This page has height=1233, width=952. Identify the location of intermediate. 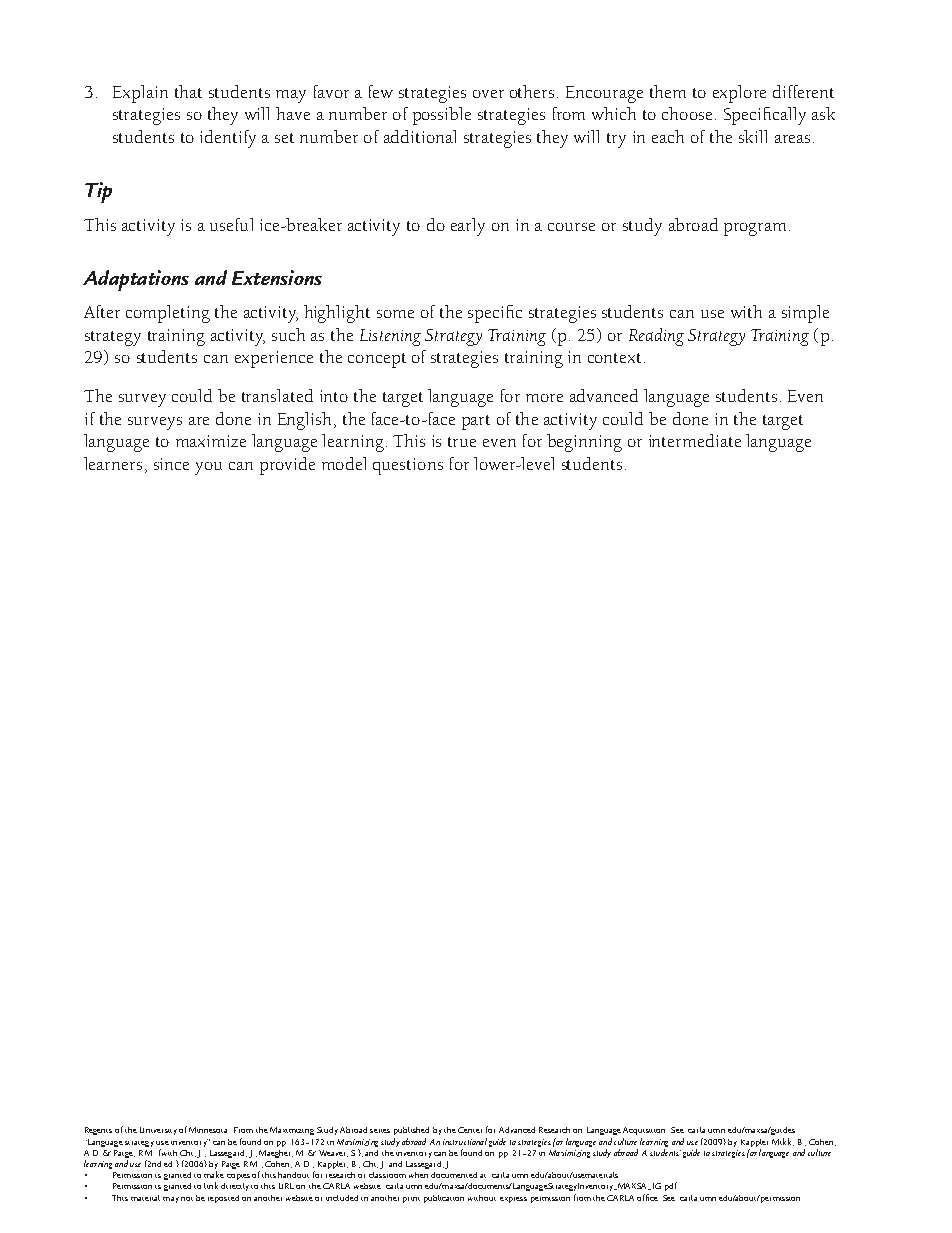
(695, 440).
